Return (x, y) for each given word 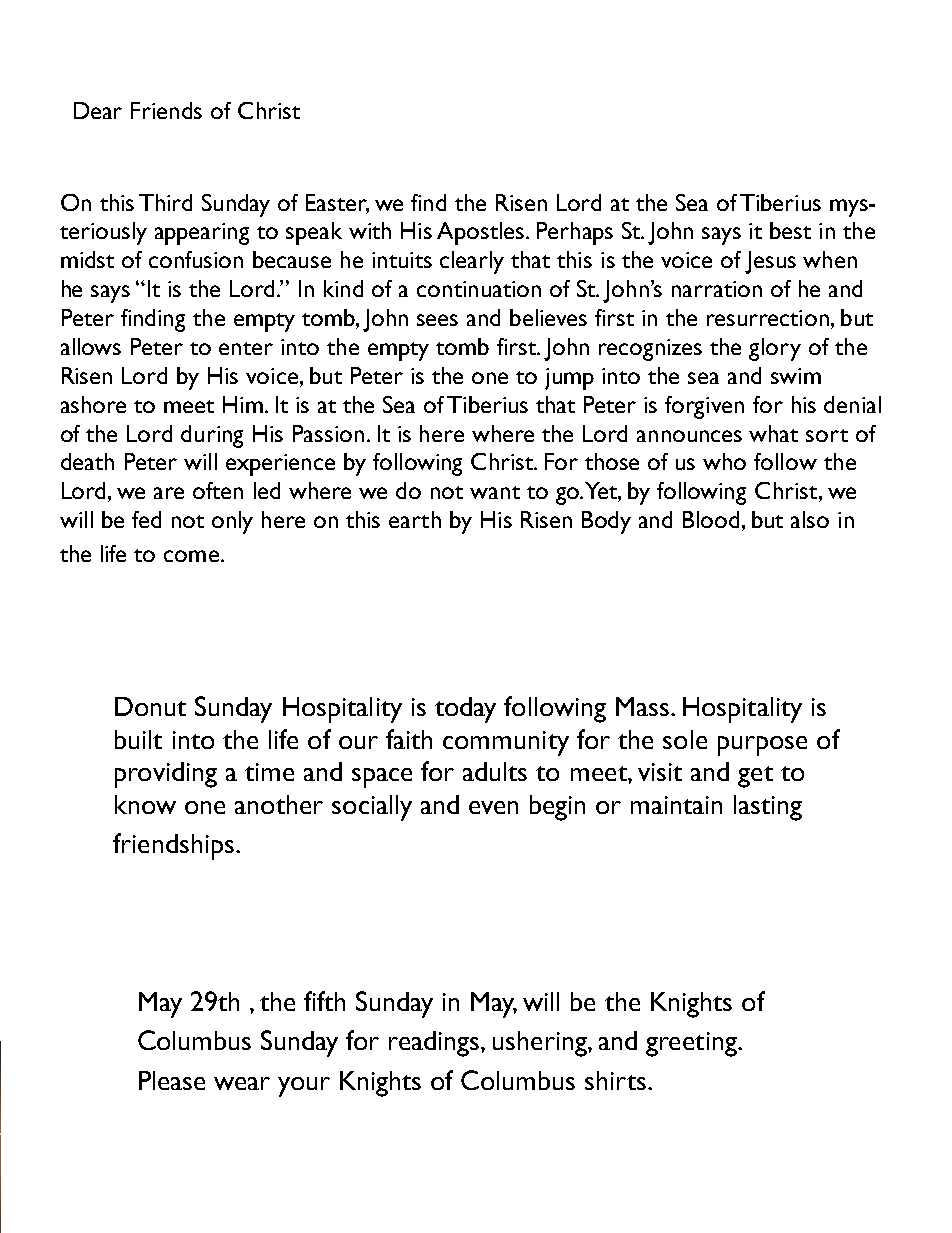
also (810, 519)
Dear (98, 110)
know (145, 804)
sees (437, 320)
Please (172, 1080)
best (790, 230)
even (493, 807)
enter (246, 348)
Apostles (482, 233)
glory (775, 349)
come (191, 556)
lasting (768, 808)
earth (415, 519)
